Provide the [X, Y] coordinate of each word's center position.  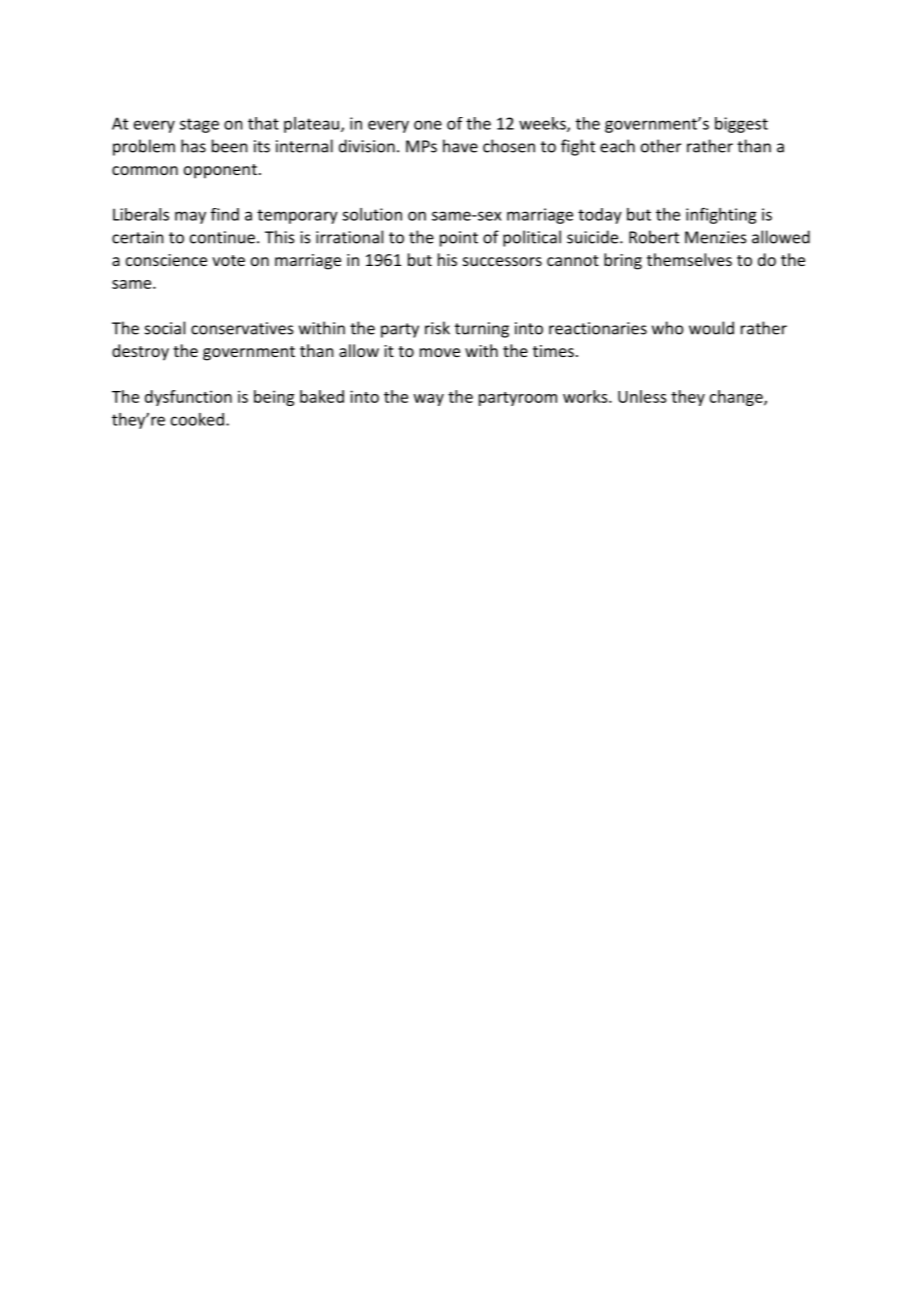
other [661, 146]
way [429, 400]
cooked [197, 419]
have [460, 146]
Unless [642, 396]
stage [199, 125]
